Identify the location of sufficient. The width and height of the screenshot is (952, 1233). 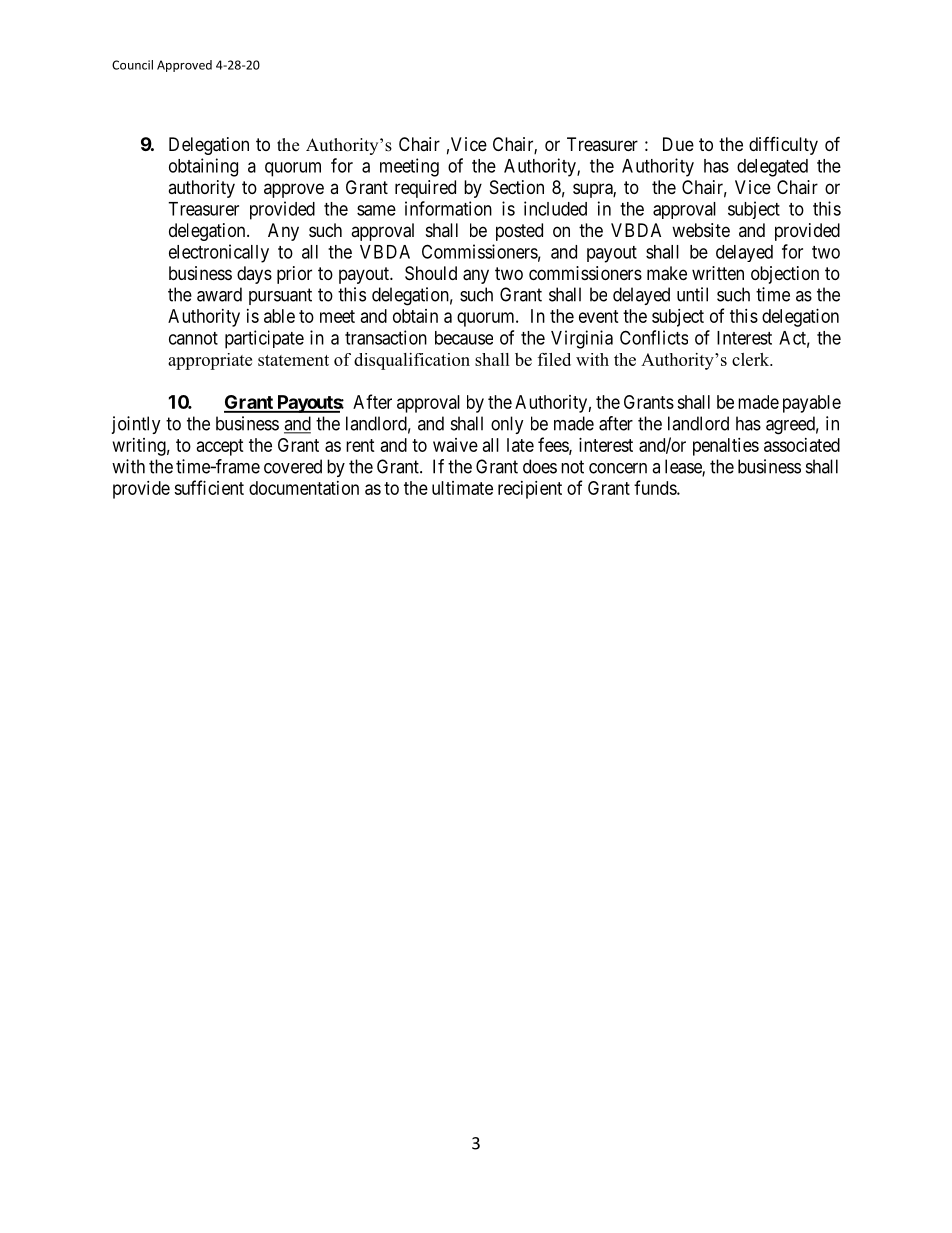
(209, 487).
